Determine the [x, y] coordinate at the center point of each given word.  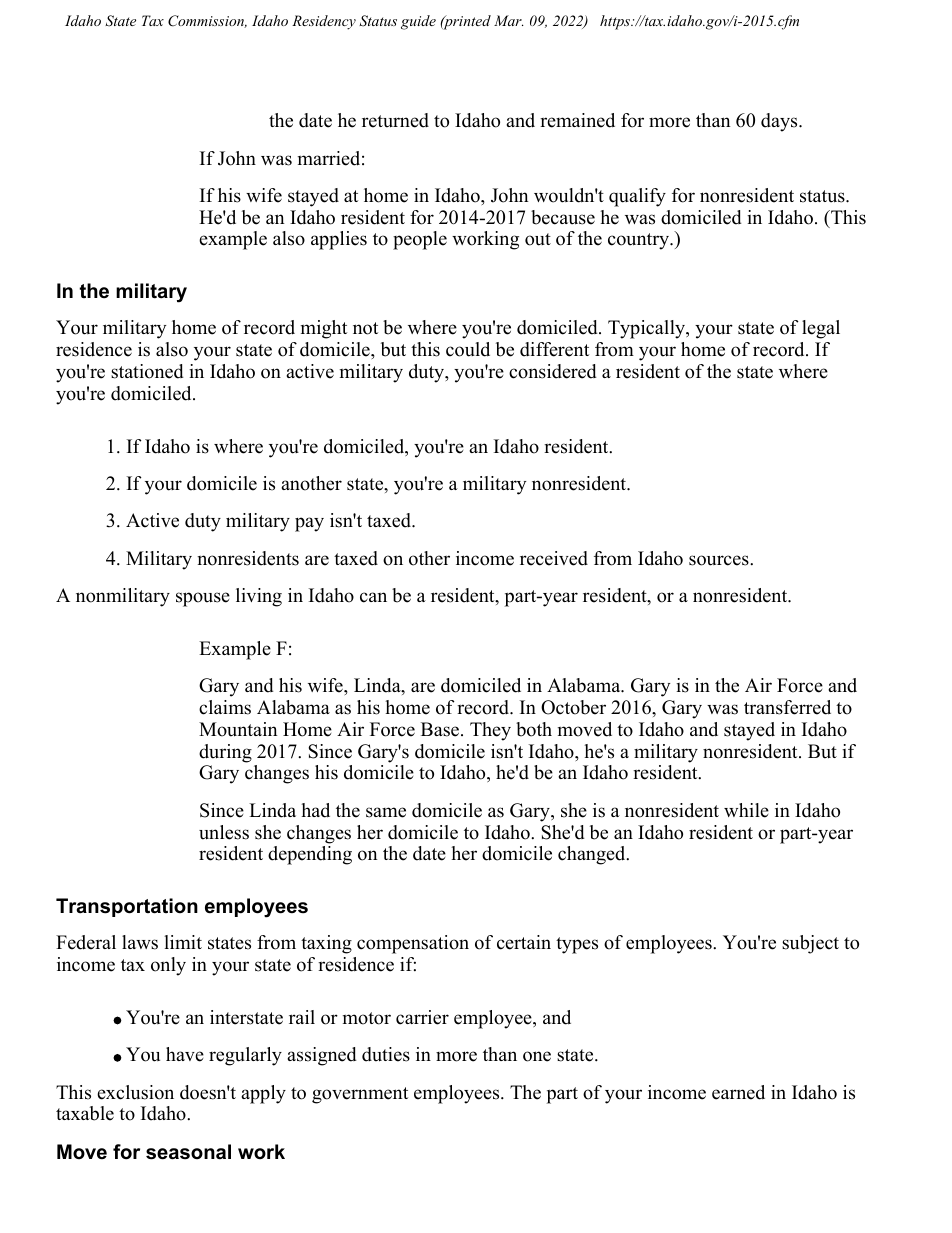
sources [720, 560]
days [780, 122]
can [373, 597]
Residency [324, 22]
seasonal [188, 1152]
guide [418, 22]
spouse [203, 599]
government [360, 1095]
